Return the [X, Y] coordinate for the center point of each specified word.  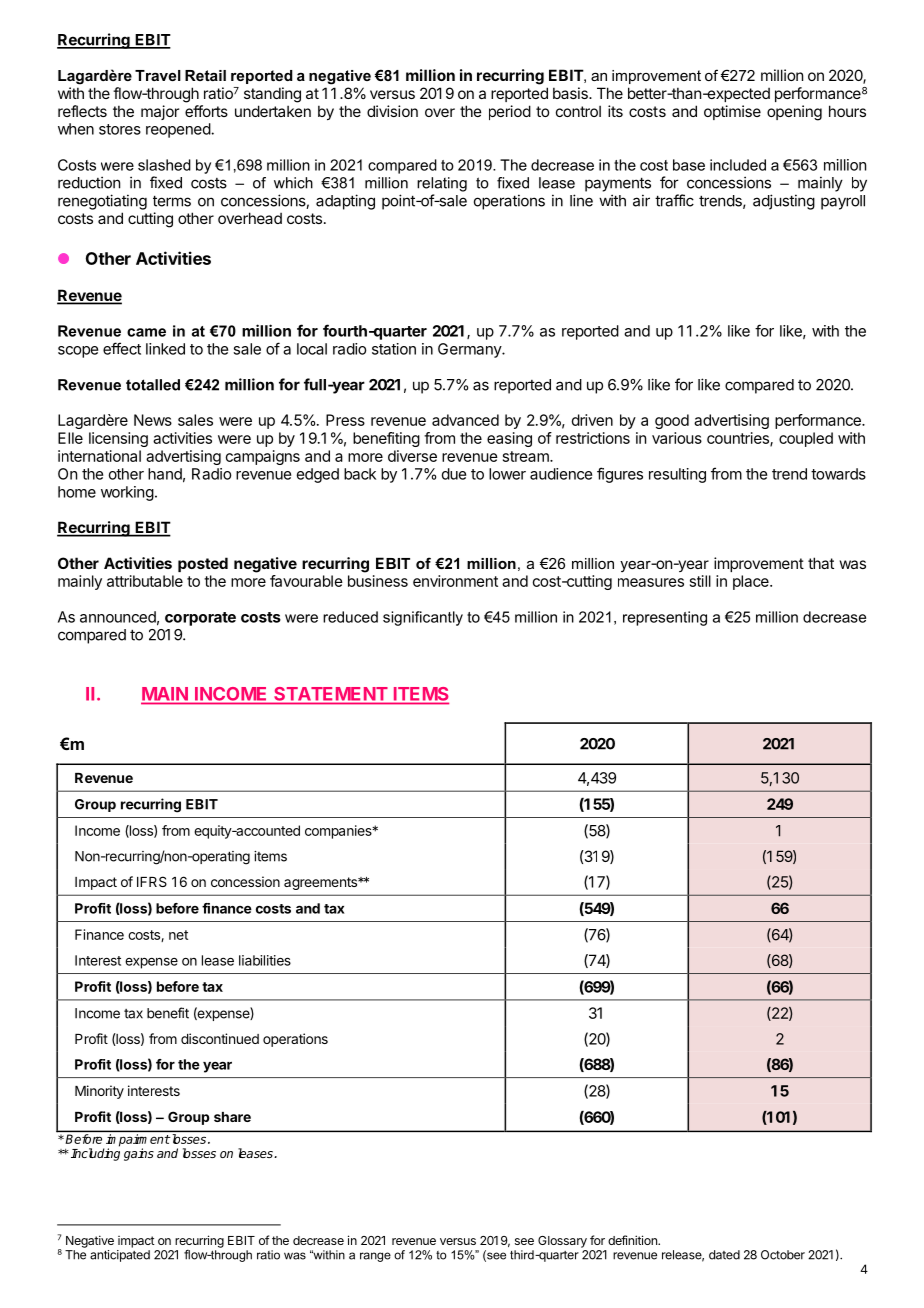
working [127, 493]
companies [339, 832]
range [375, 1257]
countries [739, 439]
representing [665, 618]
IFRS [152, 881]
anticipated [120, 1256]
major [160, 112]
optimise [732, 112]
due [454, 474]
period [510, 112]
